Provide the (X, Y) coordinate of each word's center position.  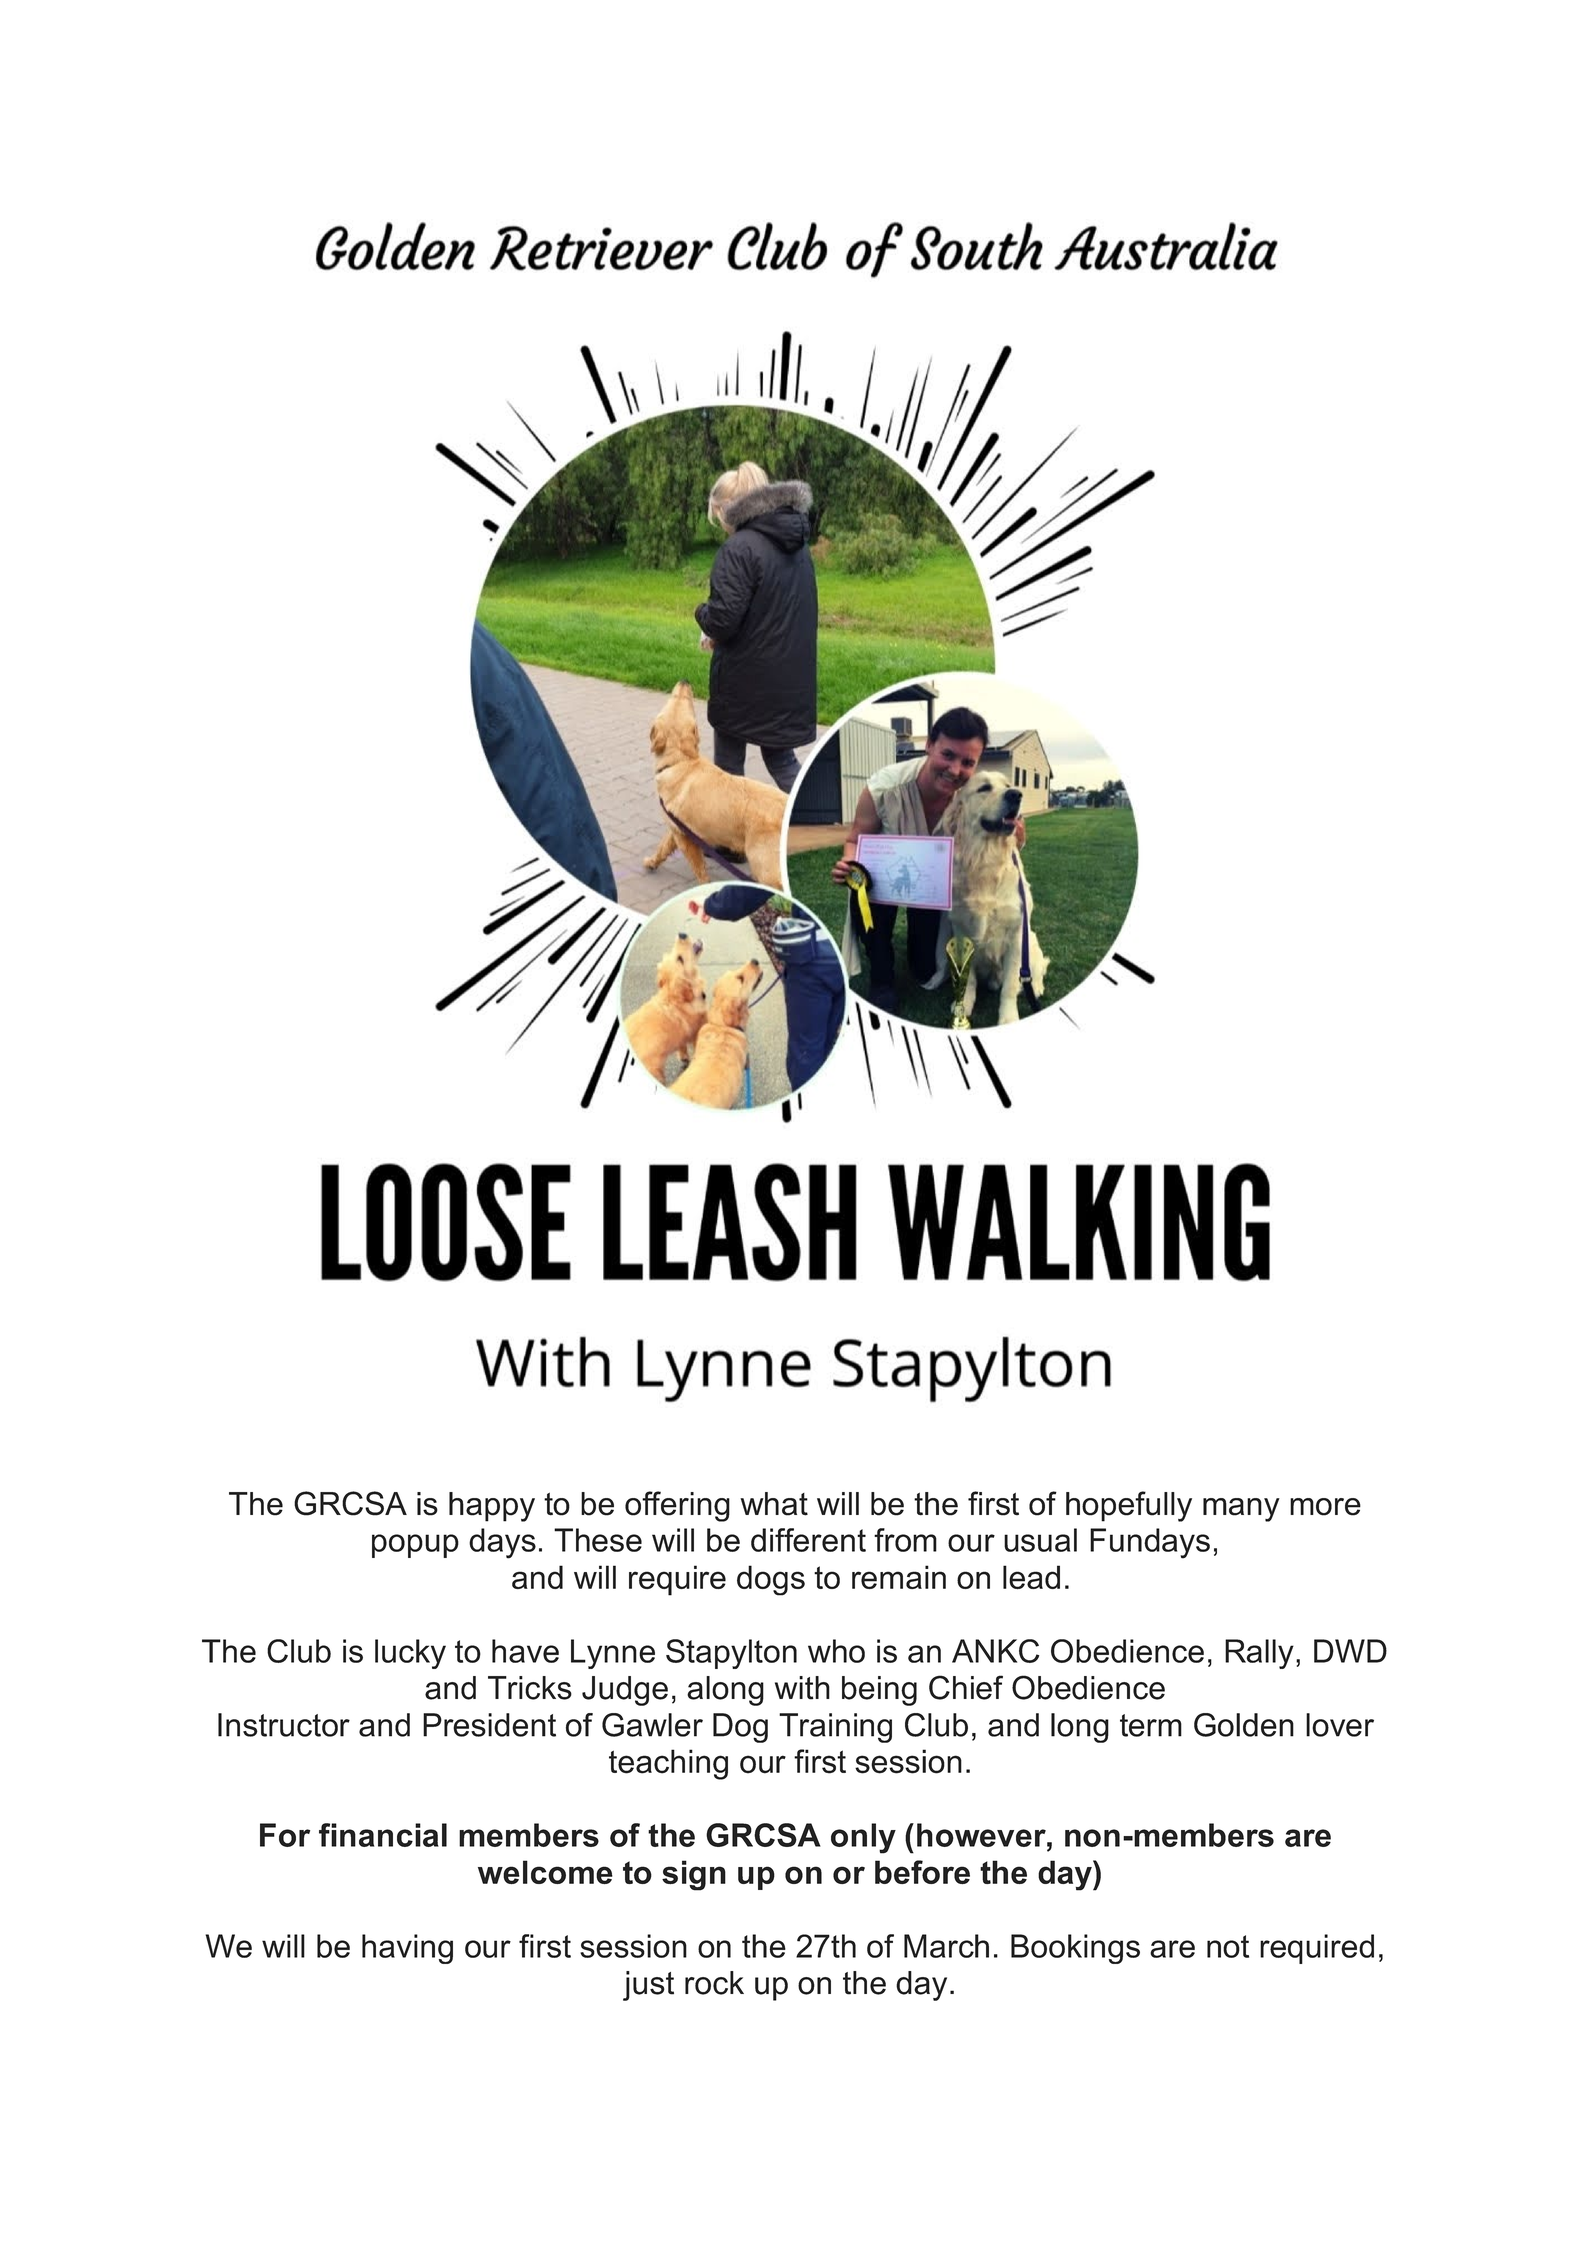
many (1241, 1510)
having (407, 1949)
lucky (410, 1654)
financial (383, 1835)
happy (492, 1507)
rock (714, 1983)
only (863, 1838)
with (802, 1688)
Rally (1259, 1654)
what (774, 1504)
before (922, 1872)
